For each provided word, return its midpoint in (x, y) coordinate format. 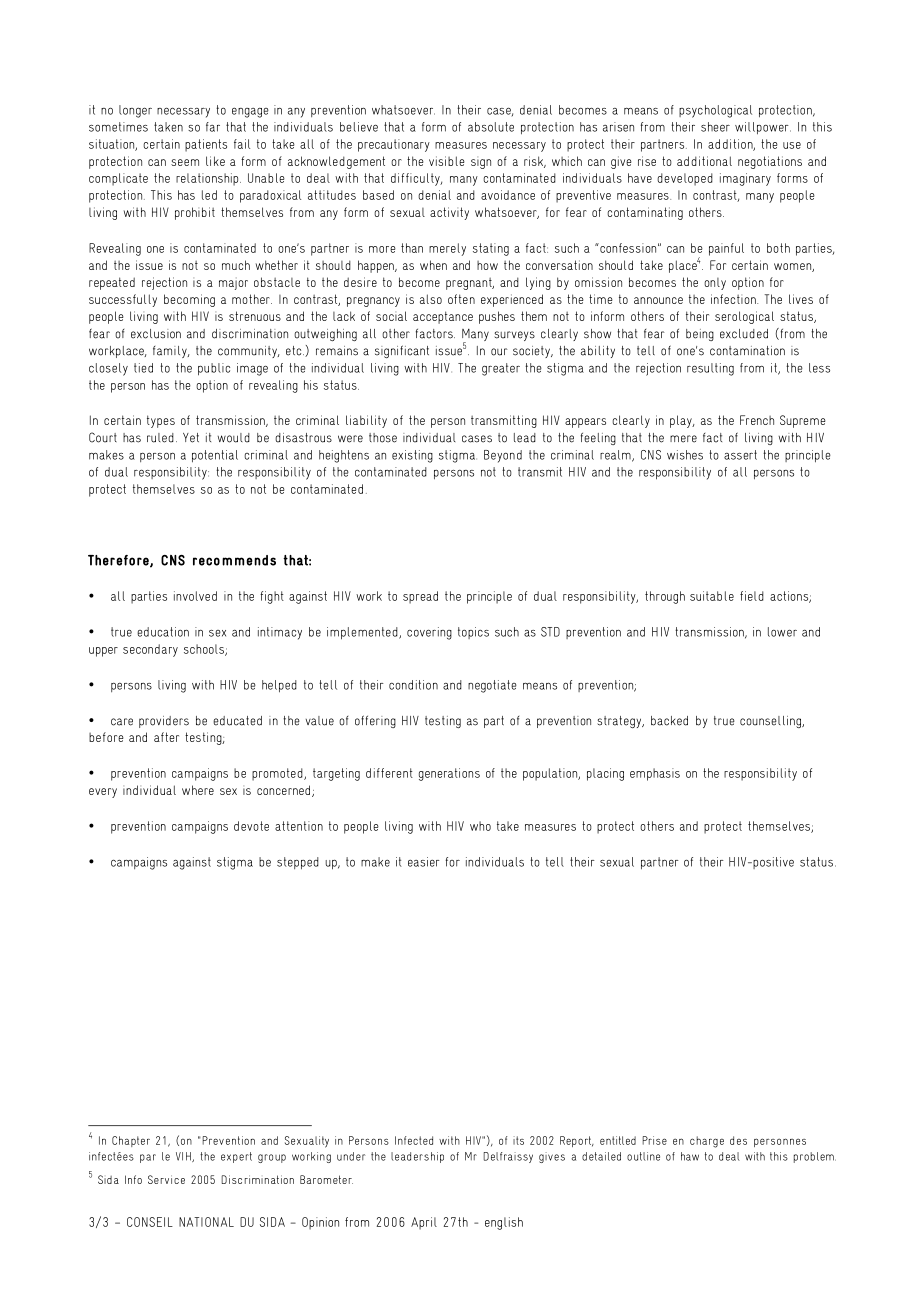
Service (166, 1179)
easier (424, 862)
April (424, 1223)
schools (205, 650)
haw (690, 1156)
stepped (298, 863)
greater (501, 369)
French (757, 420)
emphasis (655, 774)
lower (782, 632)
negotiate (492, 686)
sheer (715, 127)
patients (206, 145)
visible (447, 161)
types (161, 421)
